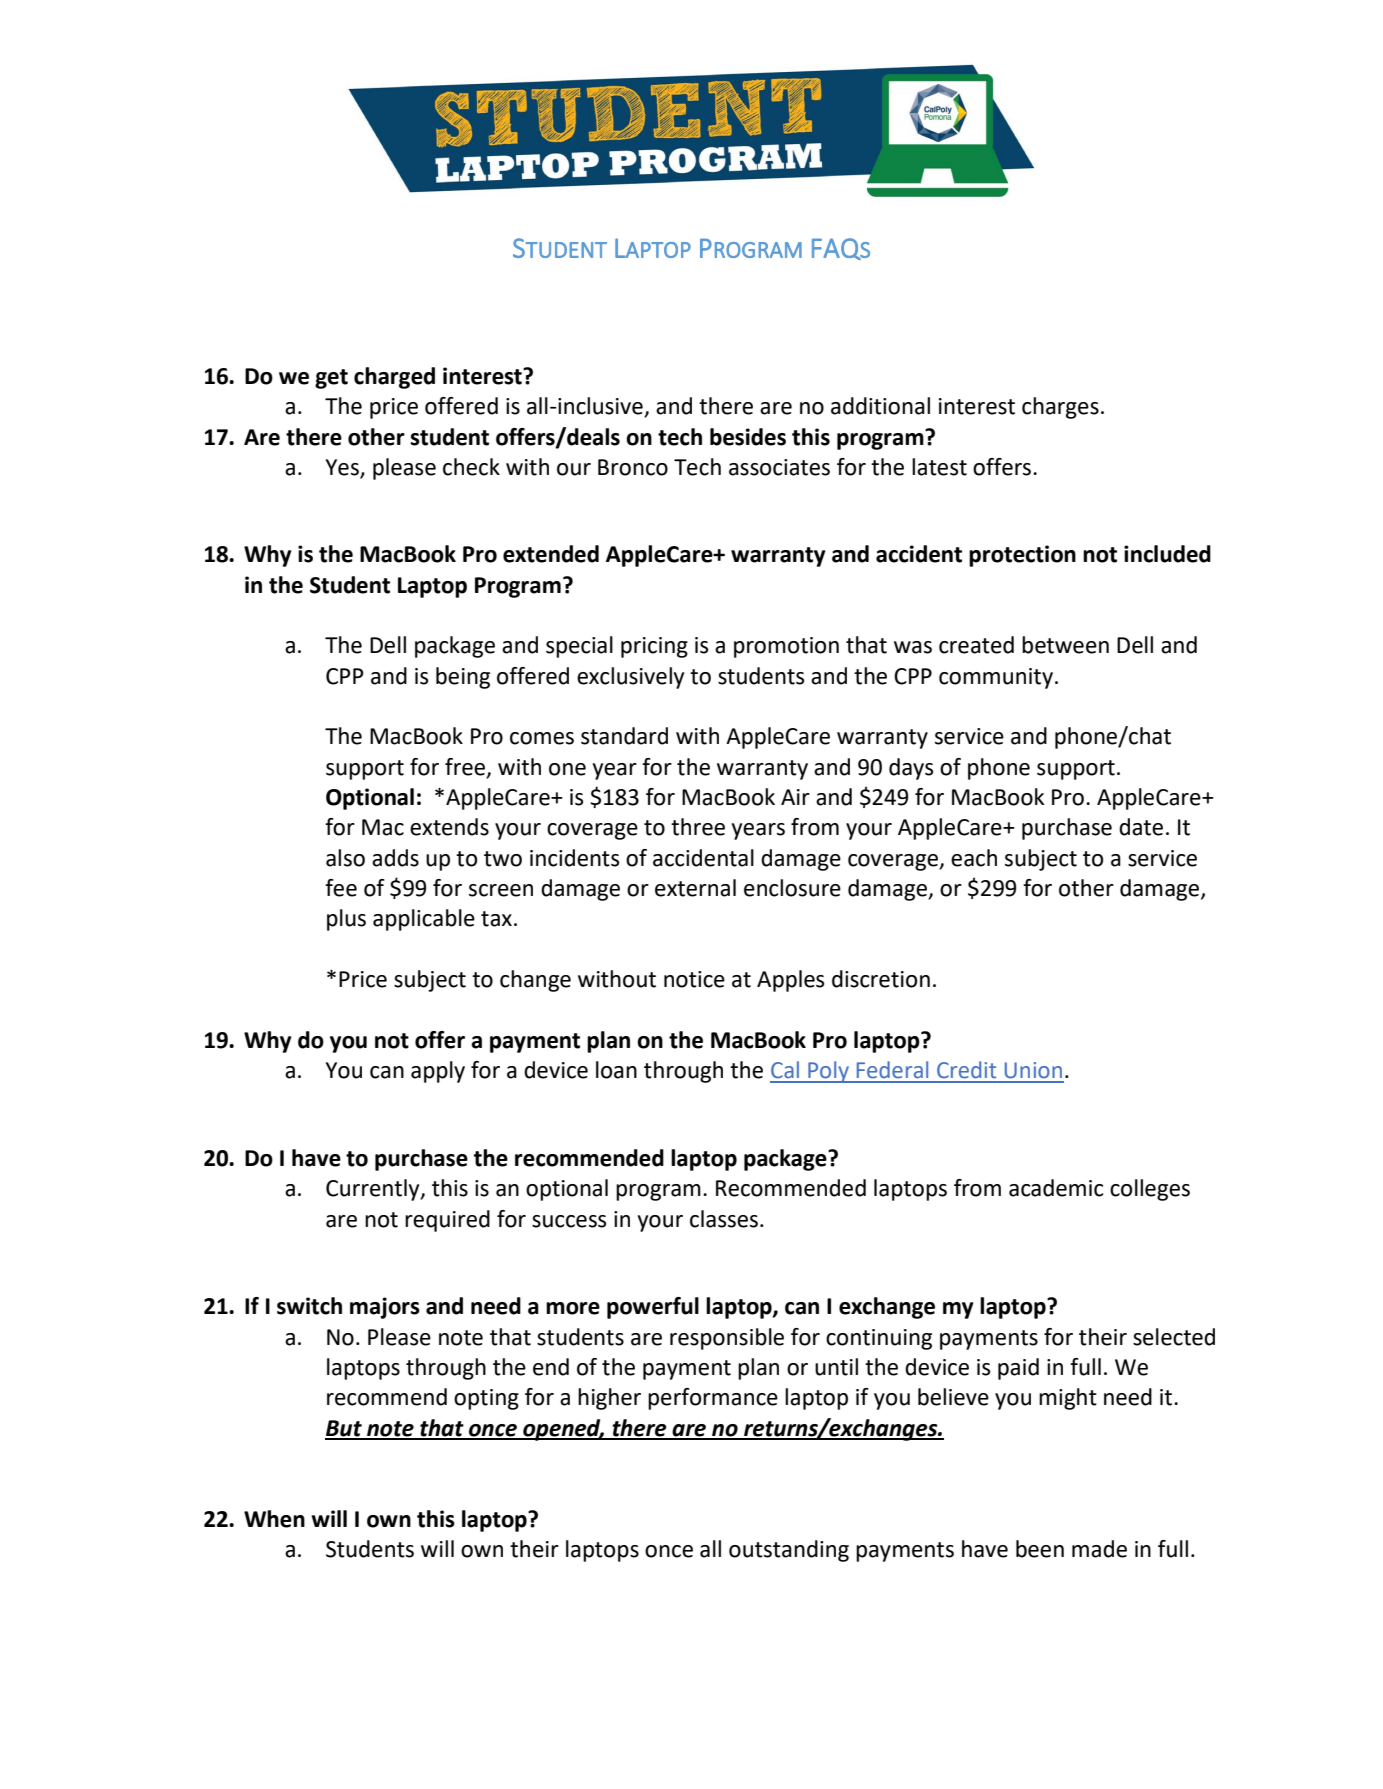  What do you see at coordinates (748, 437) in the document?
I see `besides` at bounding box center [748, 437].
